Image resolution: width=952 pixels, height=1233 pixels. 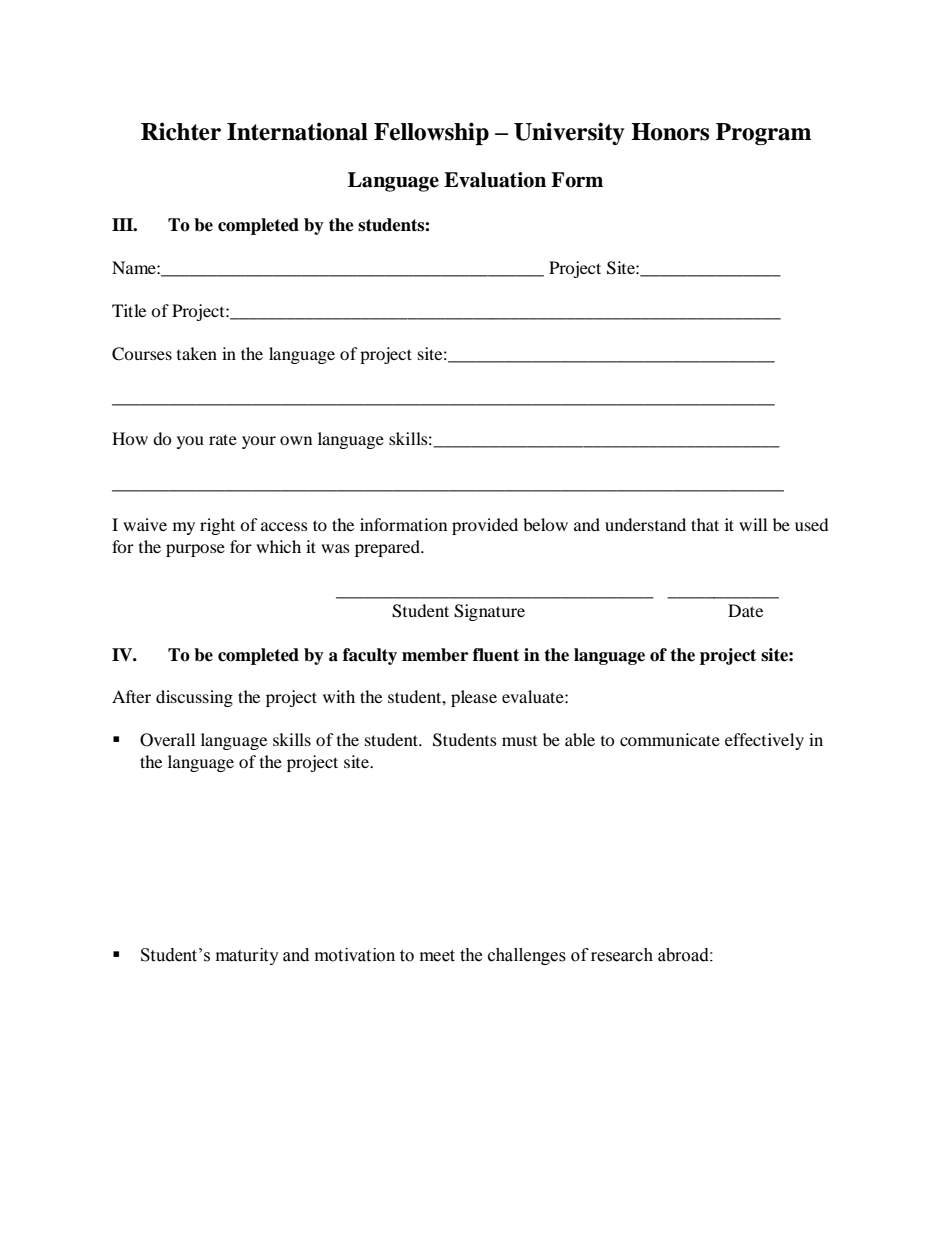 What do you see at coordinates (764, 741) in the screenshot?
I see `effectively` at bounding box center [764, 741].
